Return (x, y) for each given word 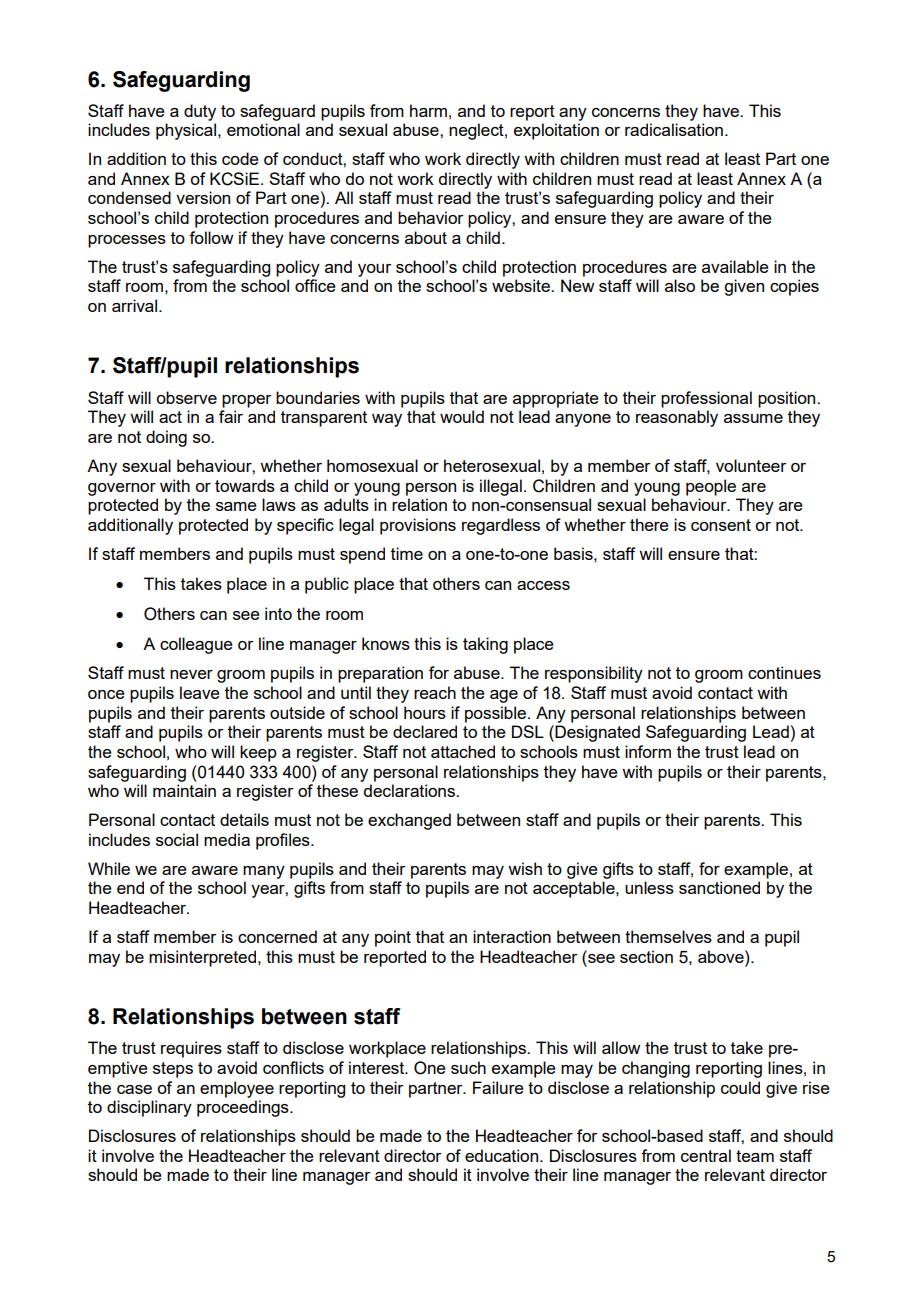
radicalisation (674, 129)
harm (428, 110)
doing (166, 438)
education (501, 1155)
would (462, 416)
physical (186, 131)
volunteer (751, 465)
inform (648, 751)
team (755, 1156)
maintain (184, 790)
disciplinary (149, 1108)
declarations (410, 790)
